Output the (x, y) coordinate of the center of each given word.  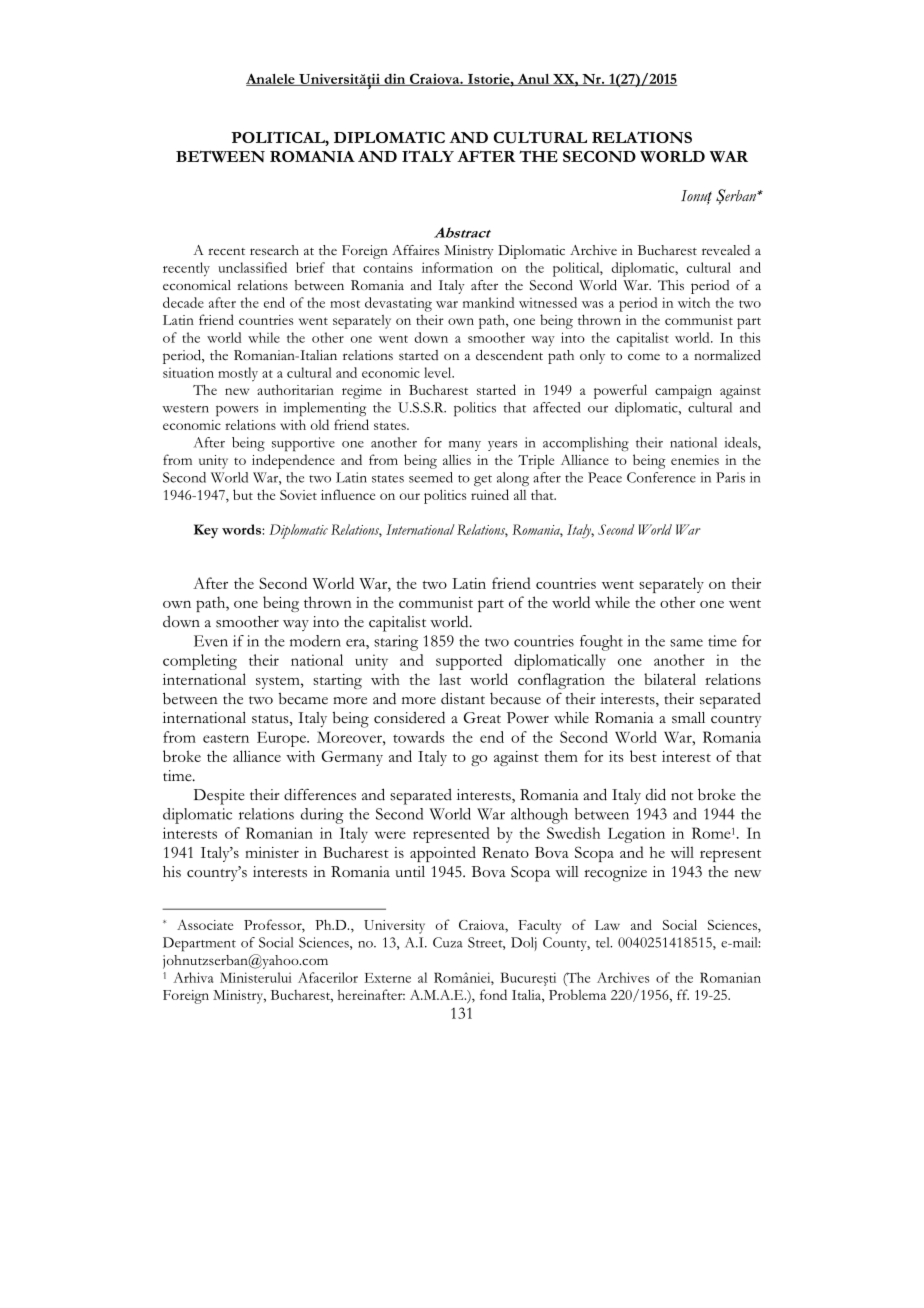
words (242, 529)
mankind (488, 302)
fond (493, 994)
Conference (661, 477)
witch (694, 302)
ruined (490, 494)
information (457, 267)
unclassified (252, 267)
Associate (205, 924)
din (395, 80)
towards (418, 737)
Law (607, 925)
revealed (726, 250)
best (643, 756)
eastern (226, 738)
